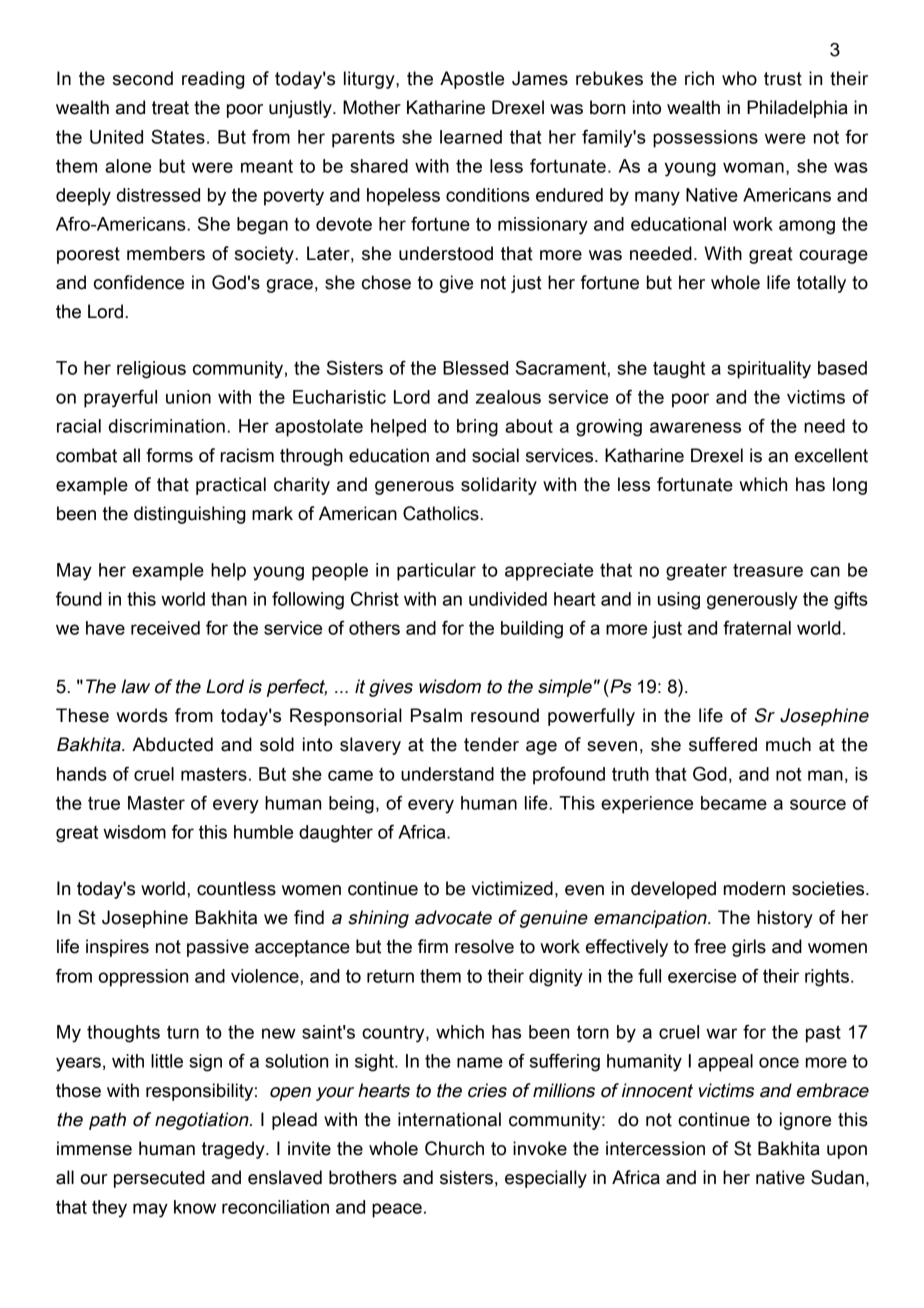 The height and width of the screenshot is (1308, 924). What do you see at coordinates (151, 370) in the screenshot?
I see `religious` at bounding box center [151, 370].
